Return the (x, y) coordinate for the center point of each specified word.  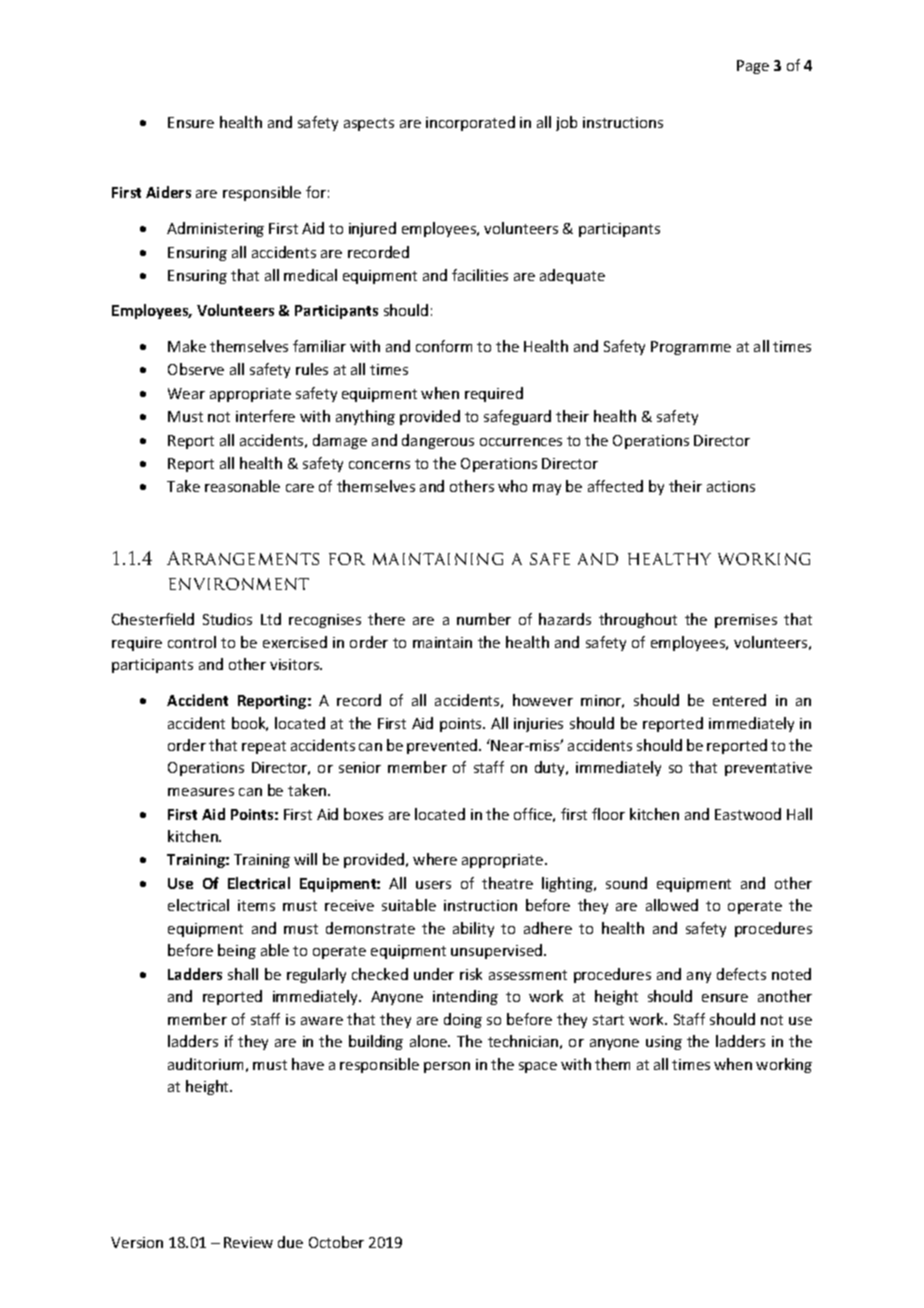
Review (248, 1242)
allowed (672, 905)
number (484, 619)
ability (473, 929)
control (192, 642)
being (237, 951)
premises (746, 621)
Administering (215, 229)
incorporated (470, 123)
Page (753, 67)
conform (444, 346)
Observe (196, 369)
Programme (691, 348)
